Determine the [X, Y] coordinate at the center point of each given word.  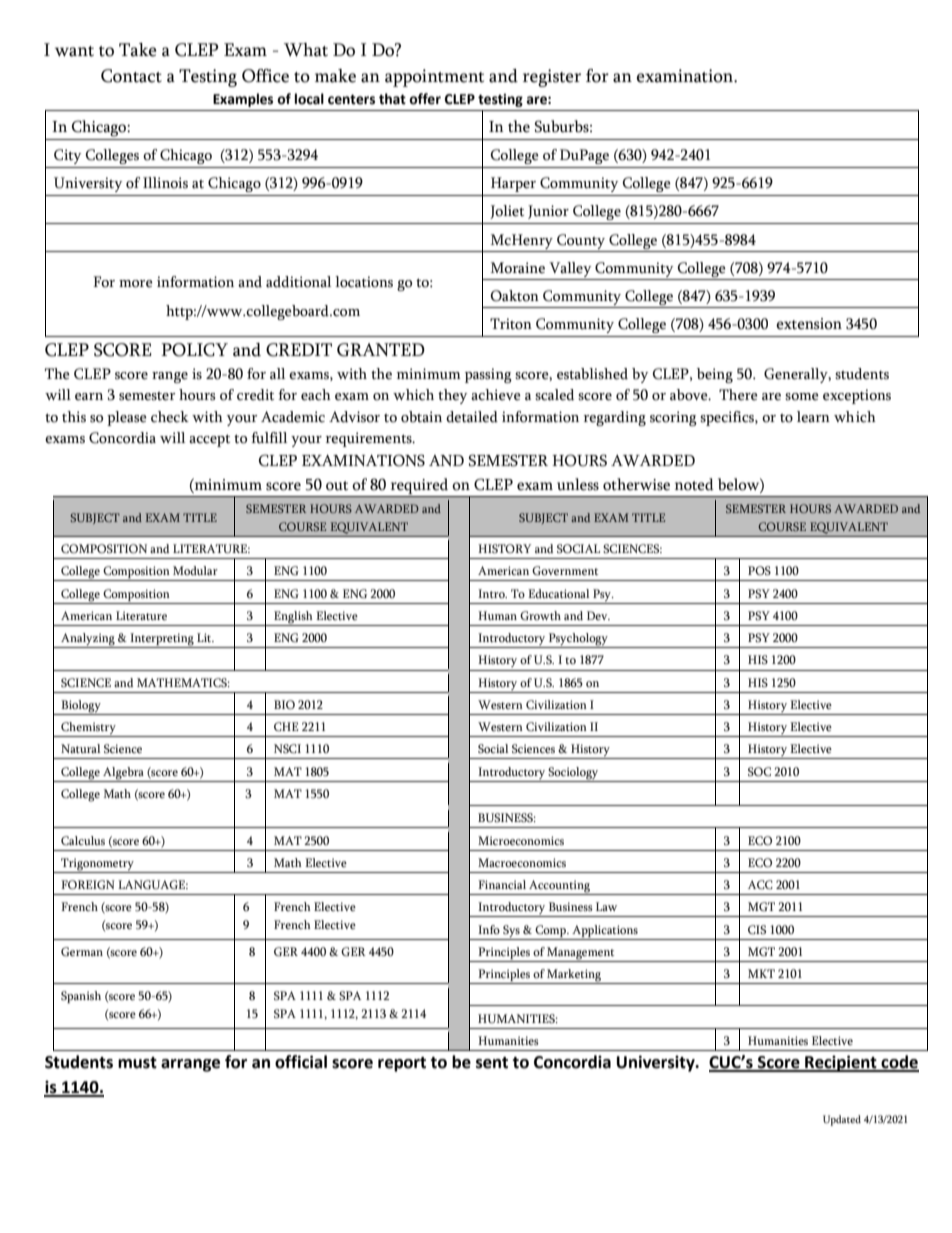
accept [209, 441]
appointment [434, 78]
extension [809, 324]
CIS [757, 930]
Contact [131, 76]
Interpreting [162, 640]
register [552, 78]
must [137, 1063]
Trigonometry [97, 864]
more [136, 284]
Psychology [578, 640]
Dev [598, 615]
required [419, 486]
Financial [502, 884]
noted [694, 484]
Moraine [518, 268]
